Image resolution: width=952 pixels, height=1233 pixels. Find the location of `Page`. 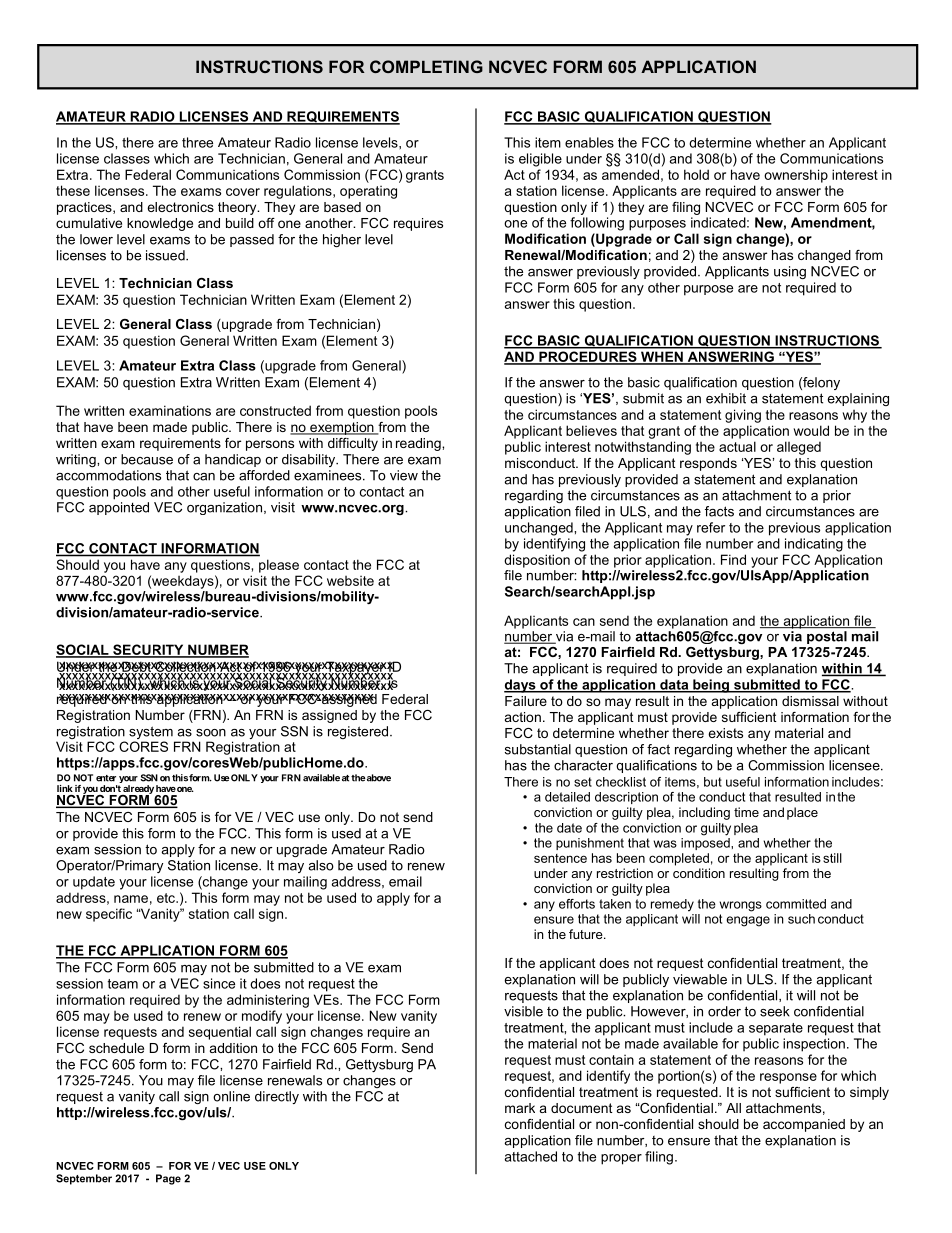

Page is located at coordinates (168, 1179).
